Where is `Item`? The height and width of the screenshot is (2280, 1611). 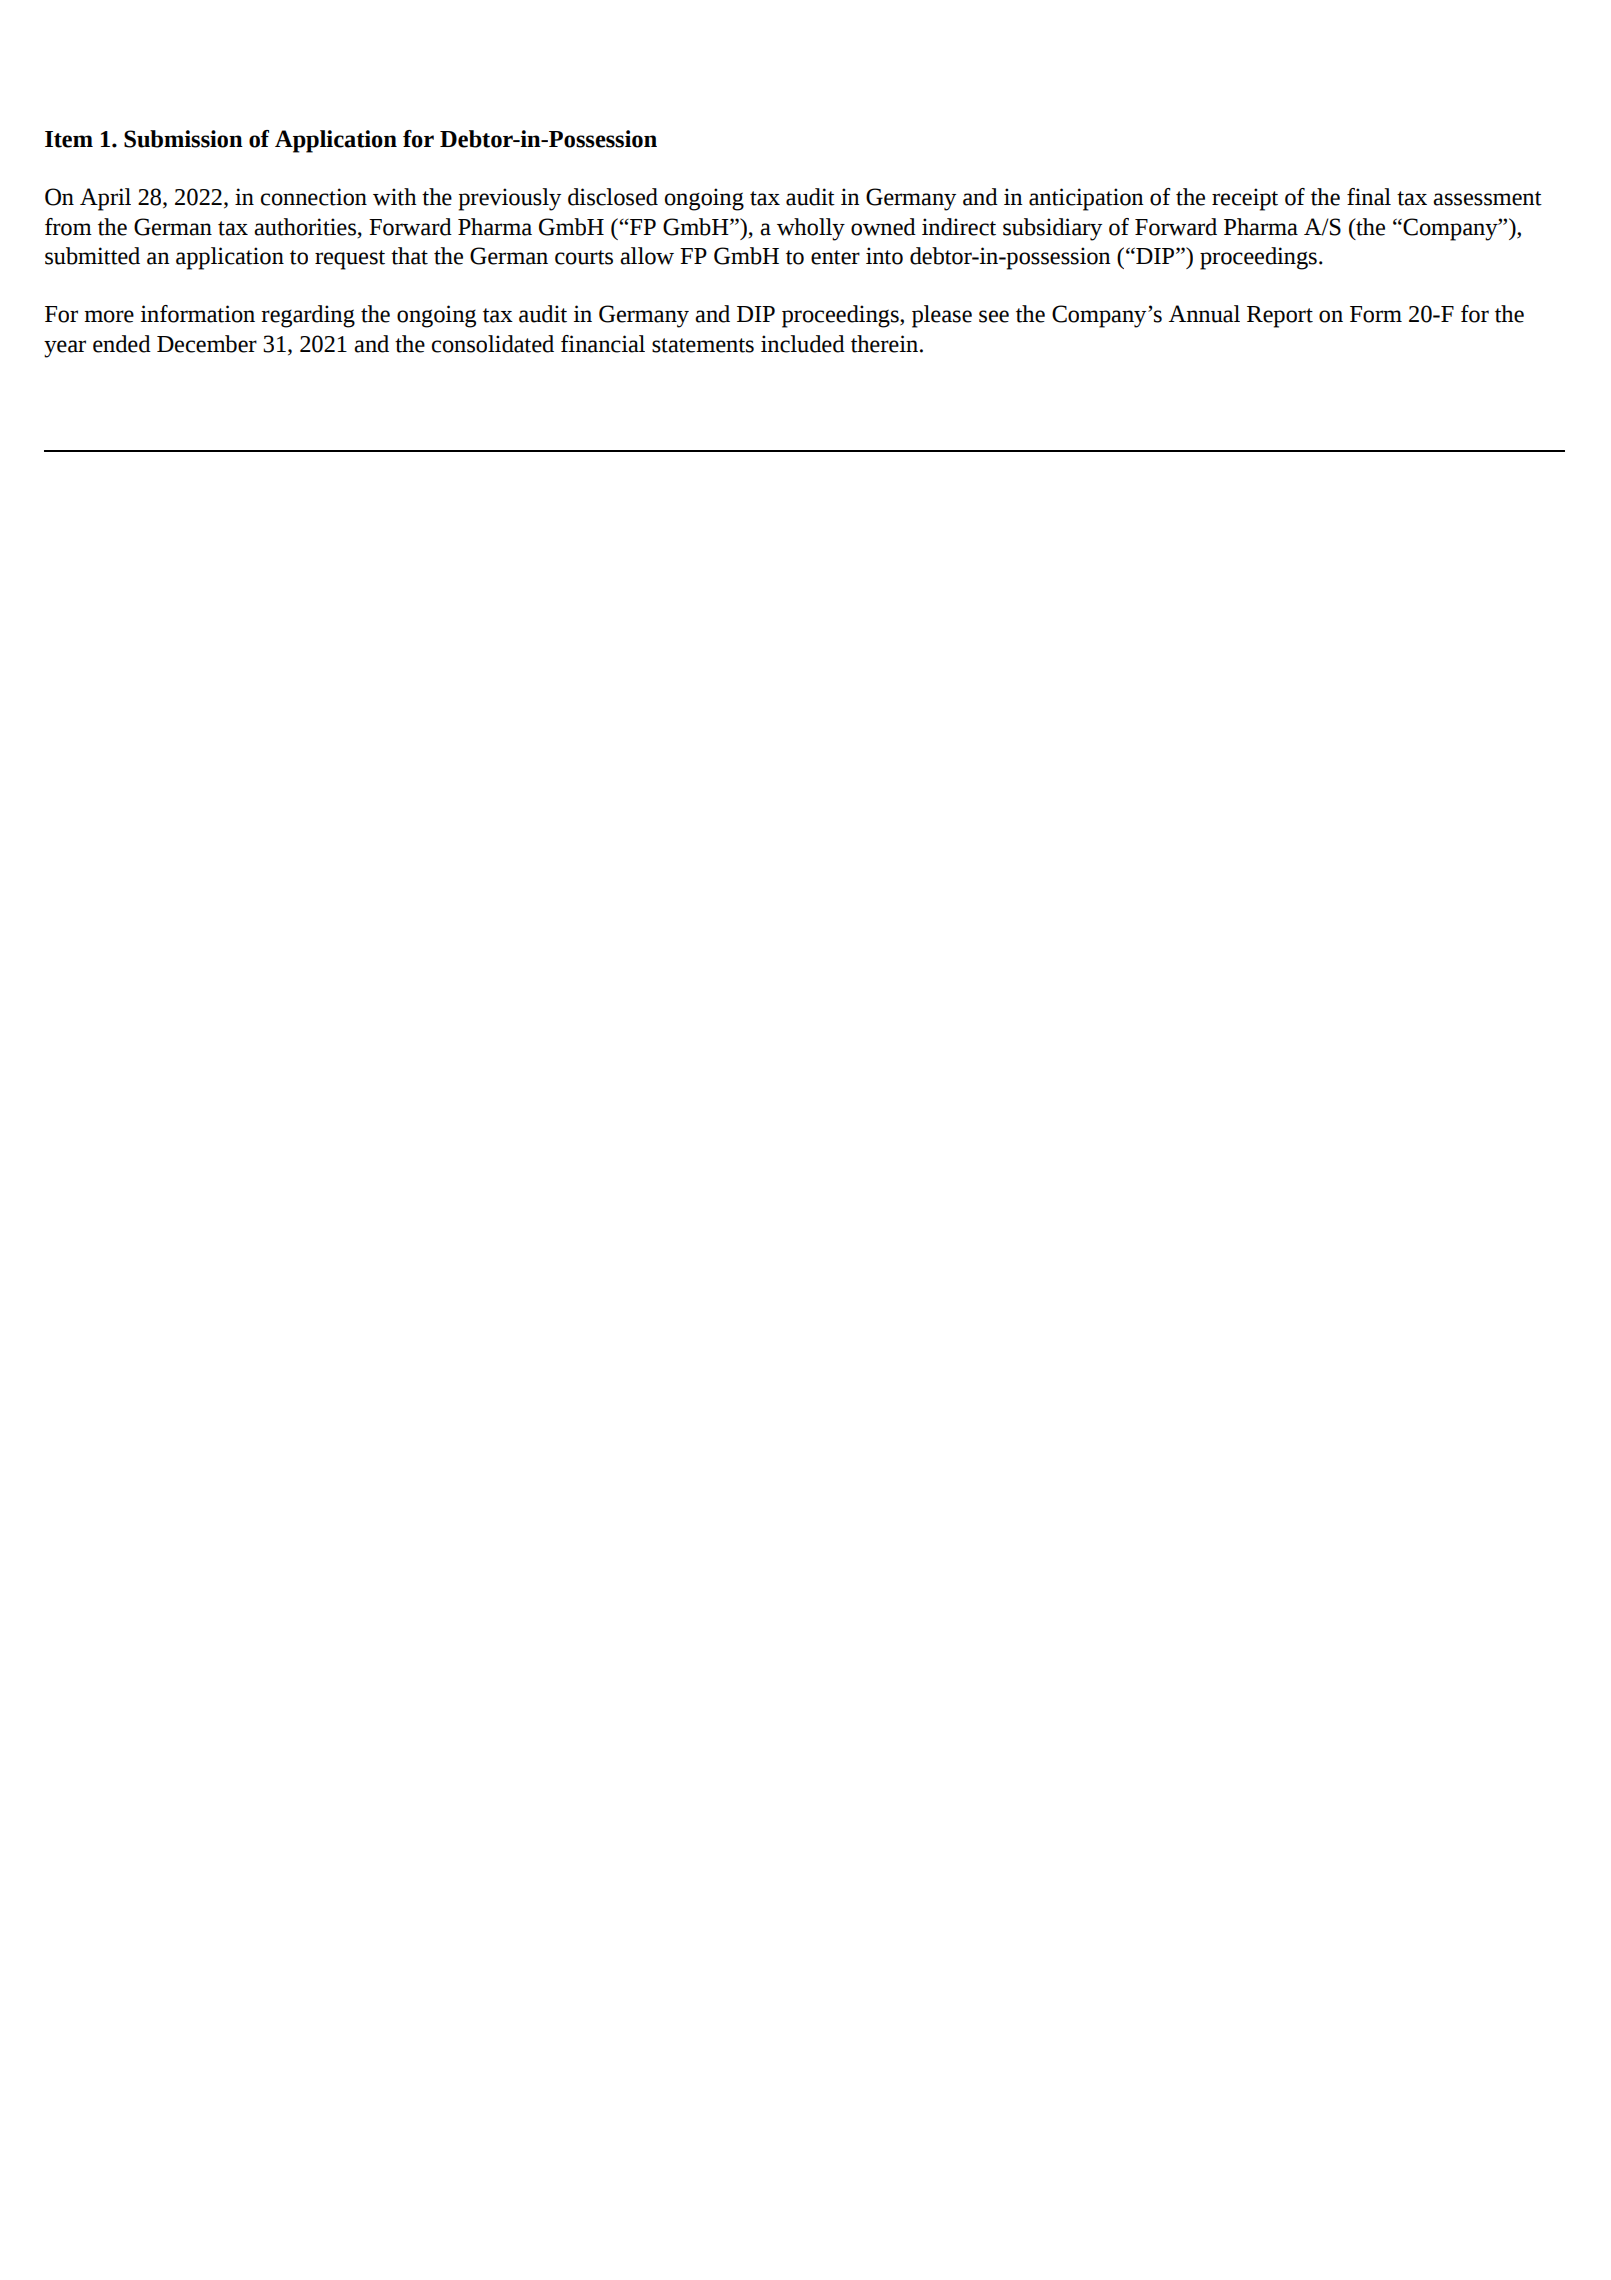 Item is located at coordinates (69, 139).
